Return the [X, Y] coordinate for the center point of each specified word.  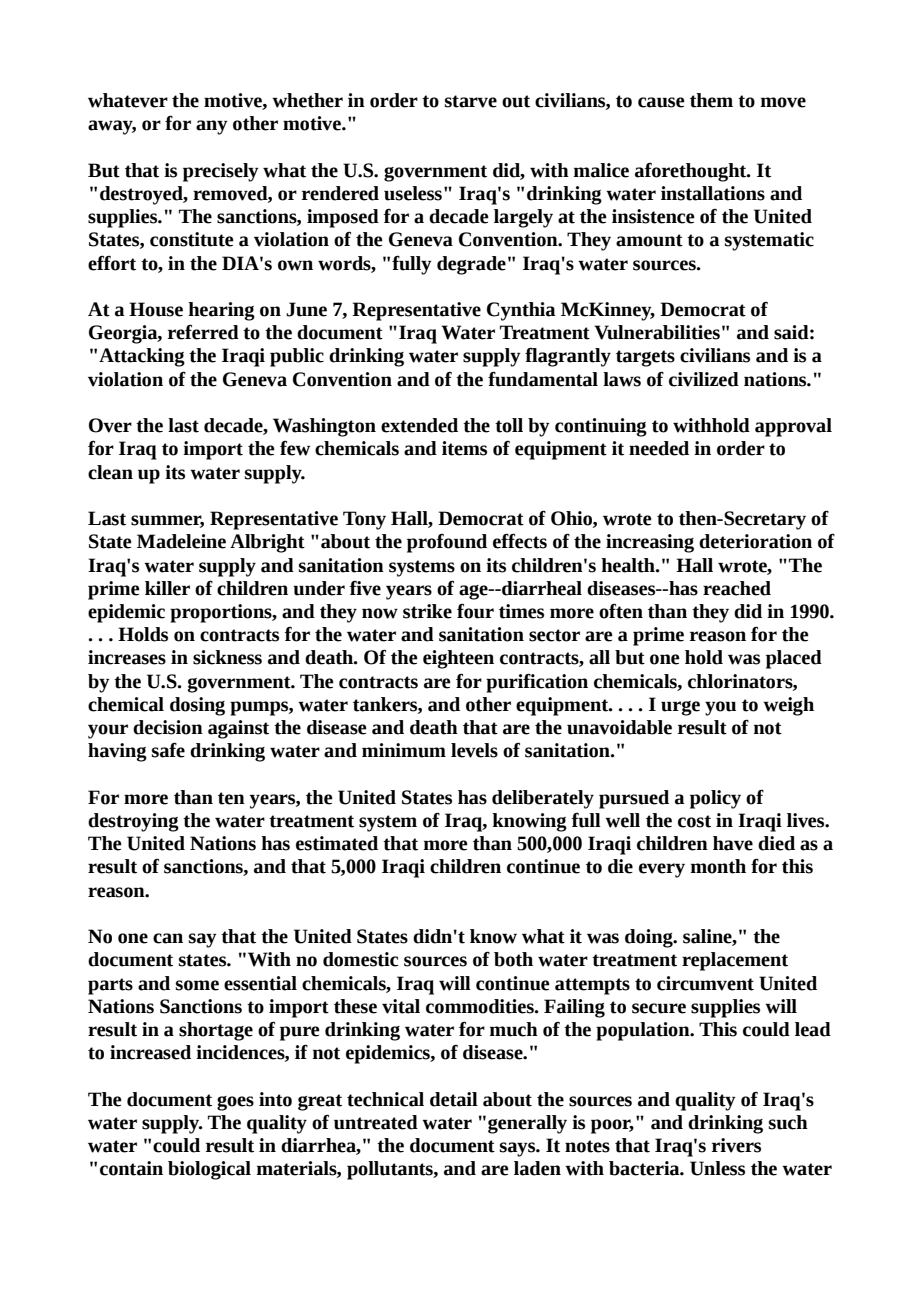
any [212, 127]
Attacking [142, 357]
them [711, 100]
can [168, 938]
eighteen [458, 659]
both [513, 959]
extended [419, 425]
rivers [736, 1145]
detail [454, 1099]
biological [209, 1170]
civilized [704, 379]
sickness [227, 657]
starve [471, 101]
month [718, 866]
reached [737, 588]
